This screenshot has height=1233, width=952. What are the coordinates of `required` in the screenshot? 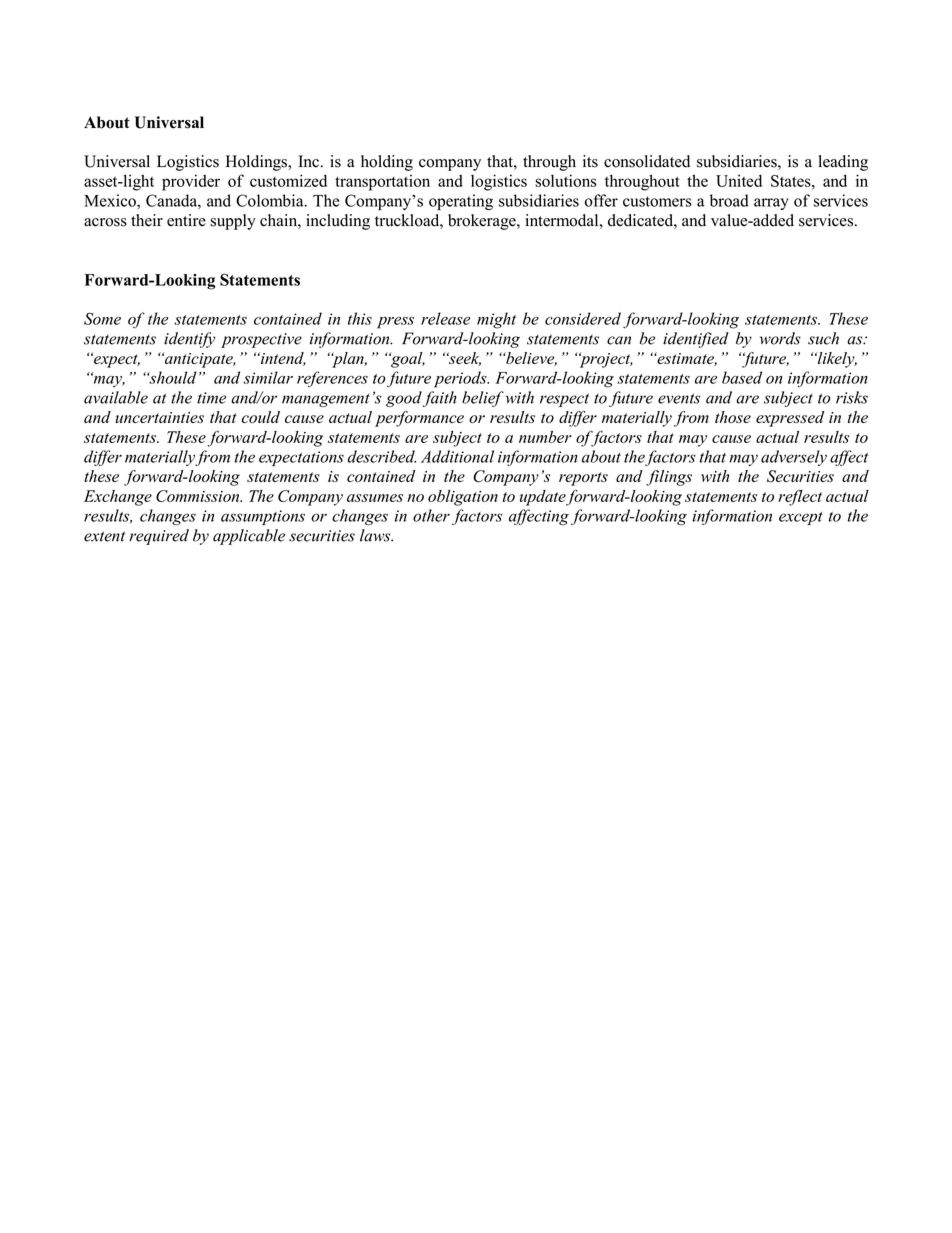 It's located at (159, 537).
